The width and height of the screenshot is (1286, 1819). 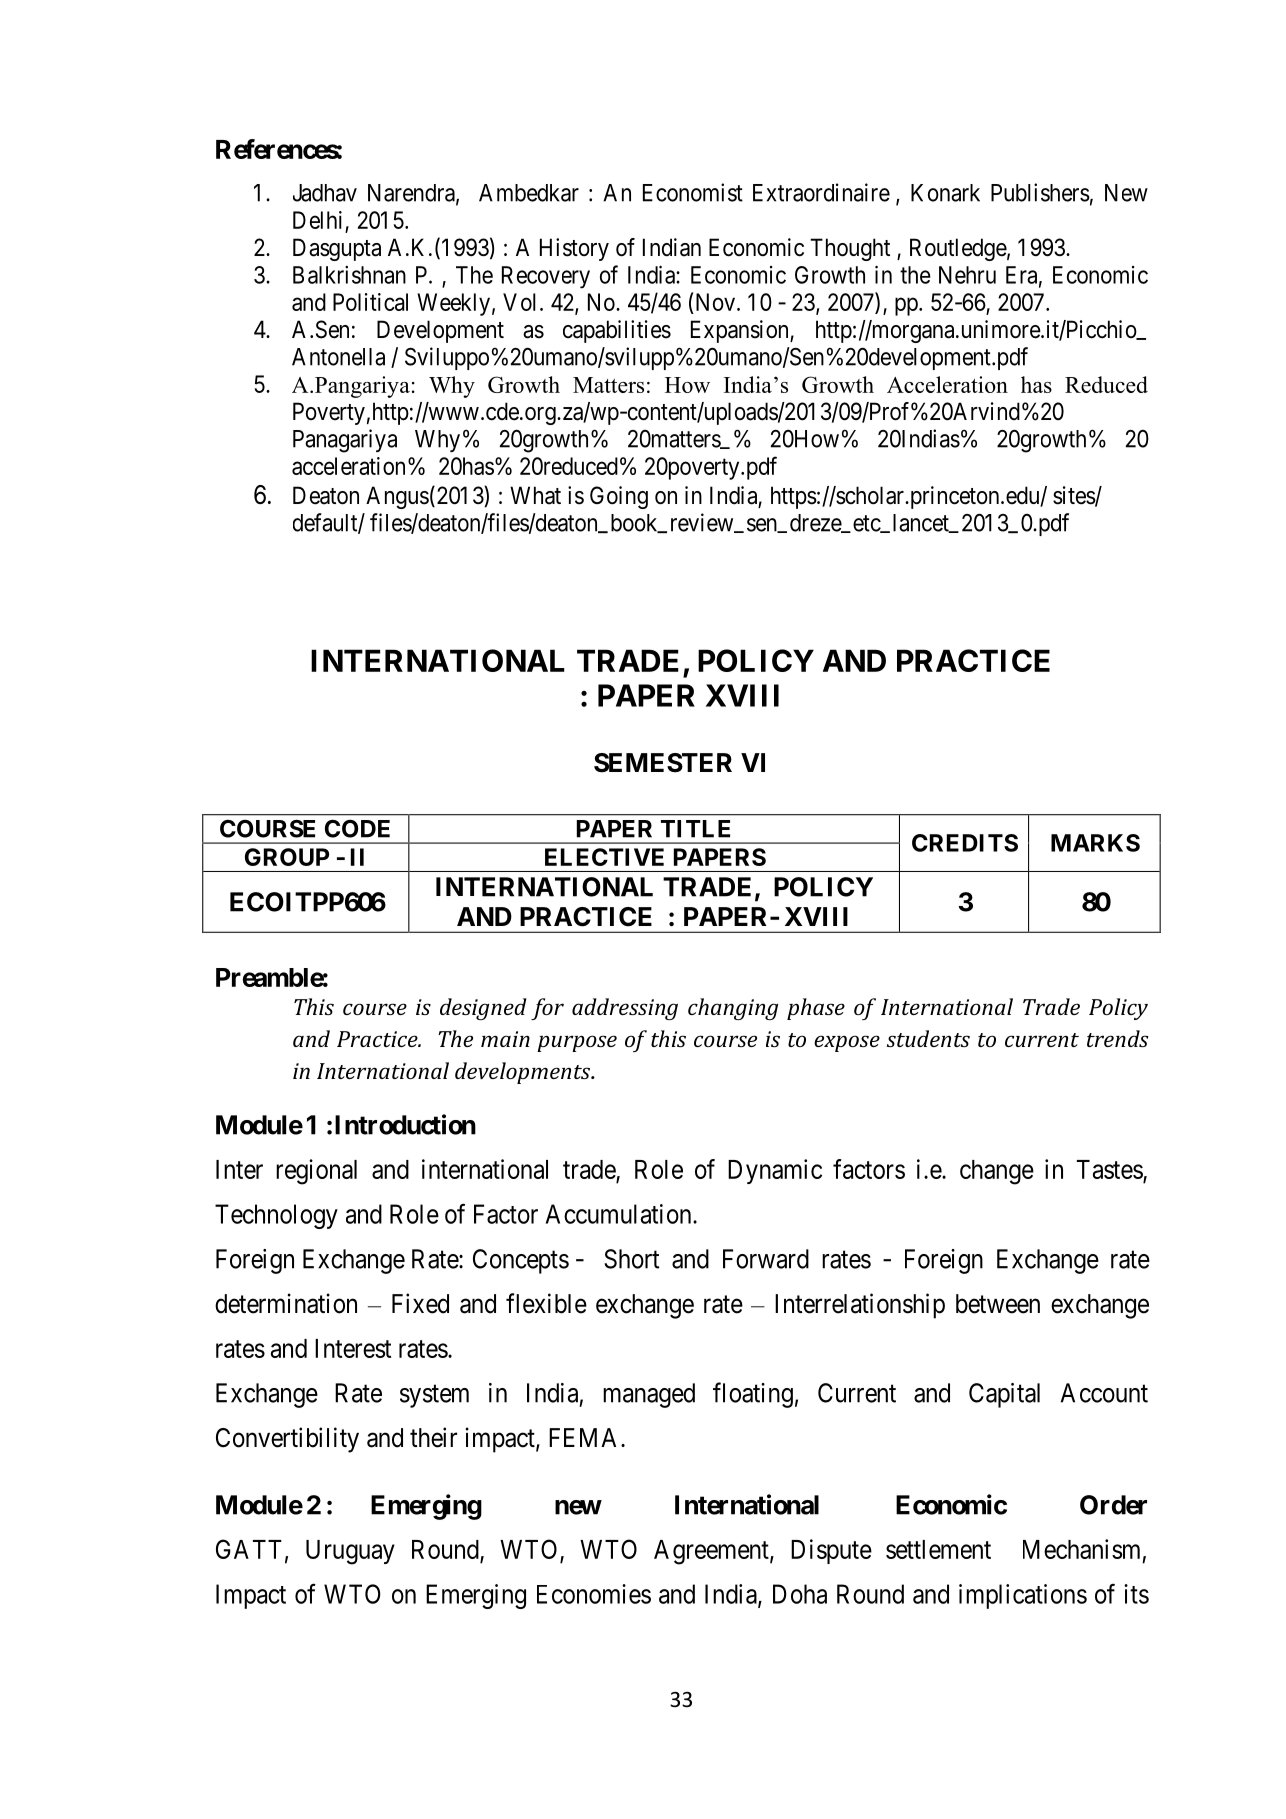 I want to click on Dynamic, so click(x=775, y=1171).
